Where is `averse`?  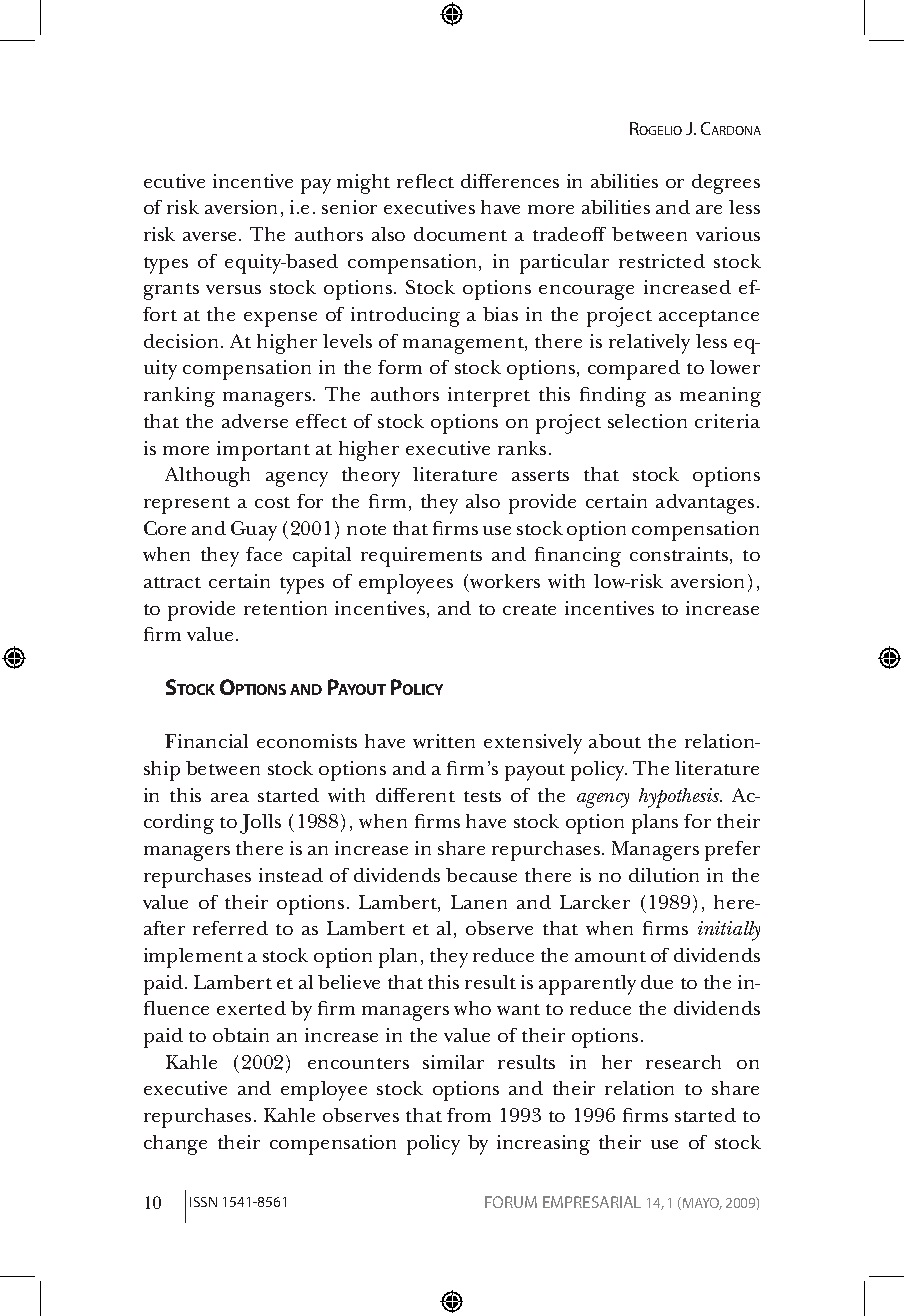 averse is located at coordinates (209, 236).
